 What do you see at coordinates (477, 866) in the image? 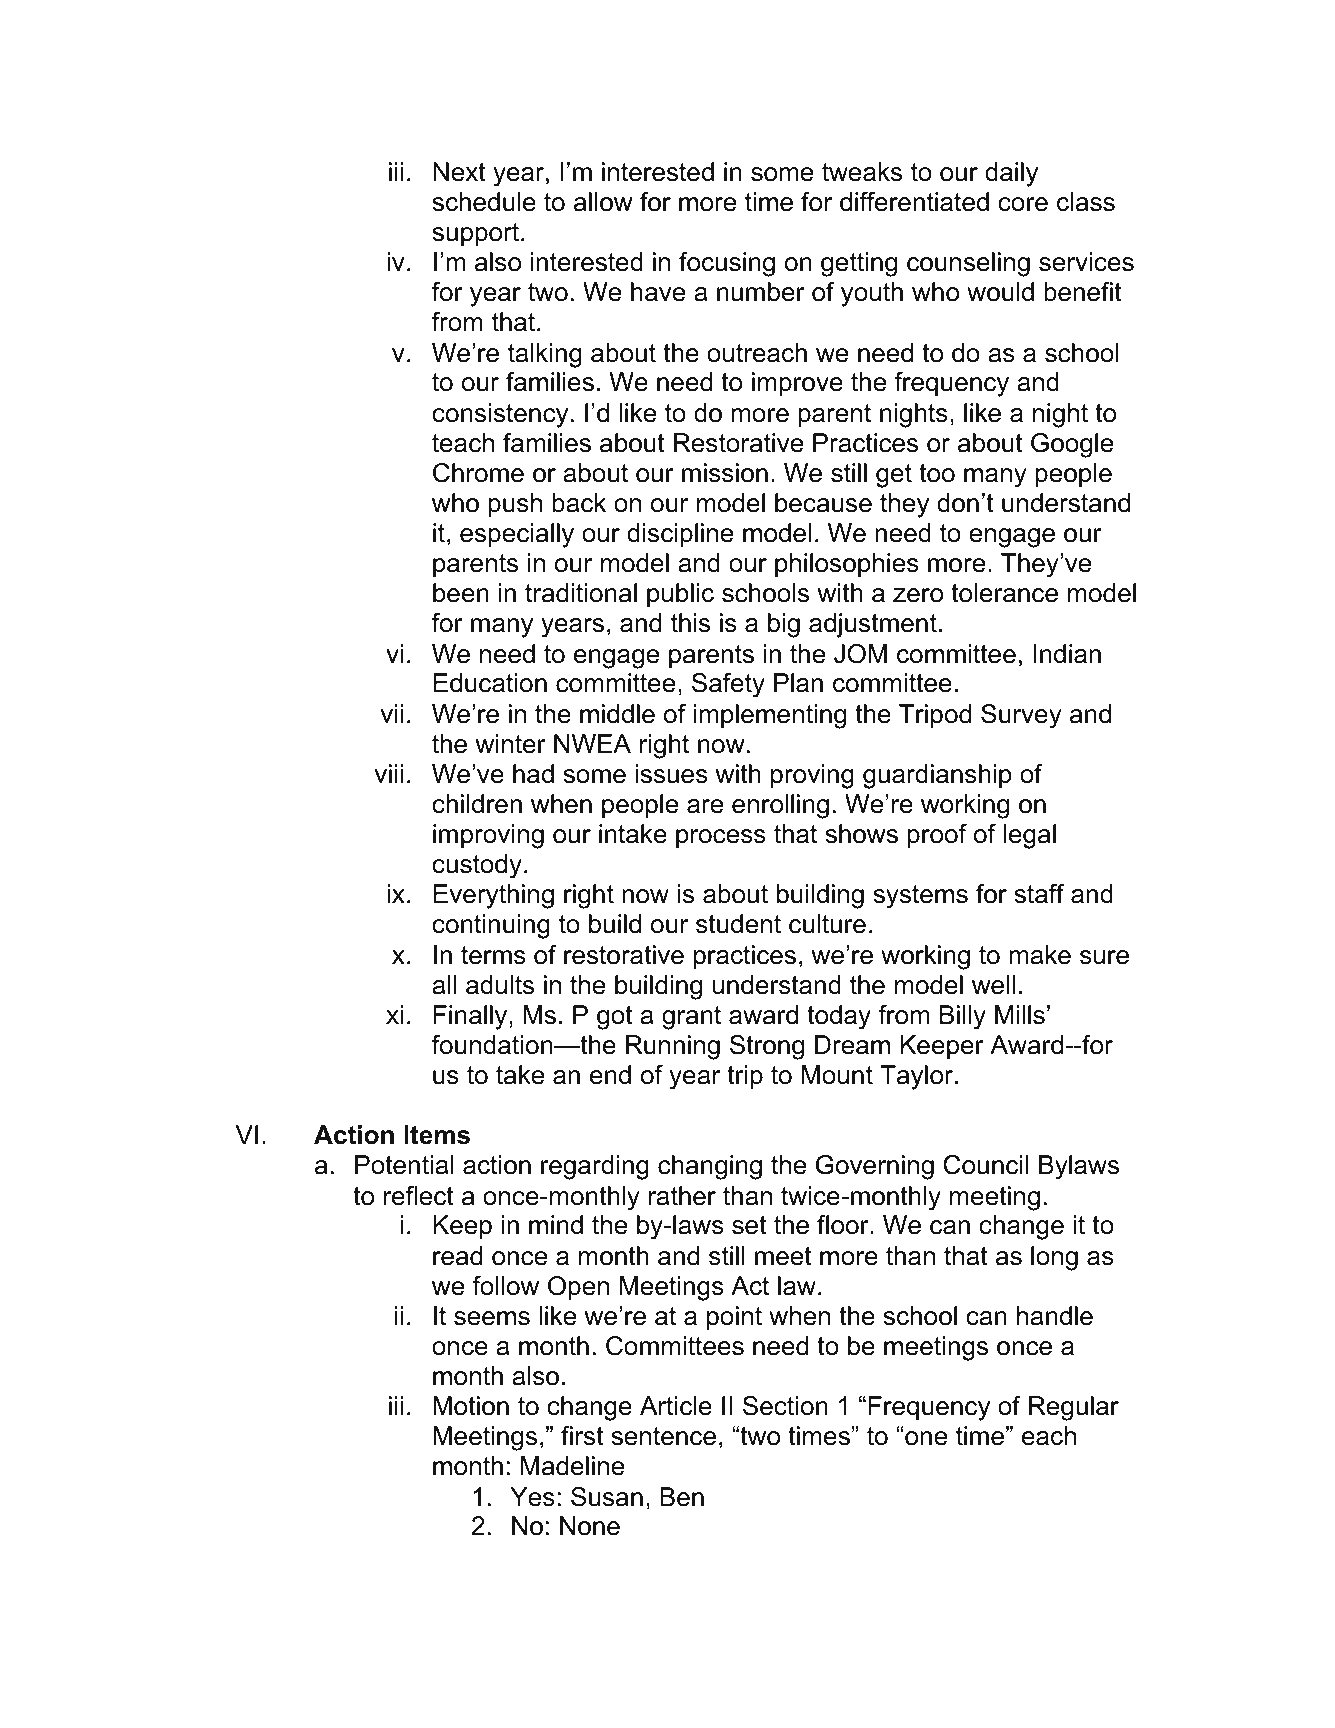
I see `custody` at bounding box center [477, 866].
